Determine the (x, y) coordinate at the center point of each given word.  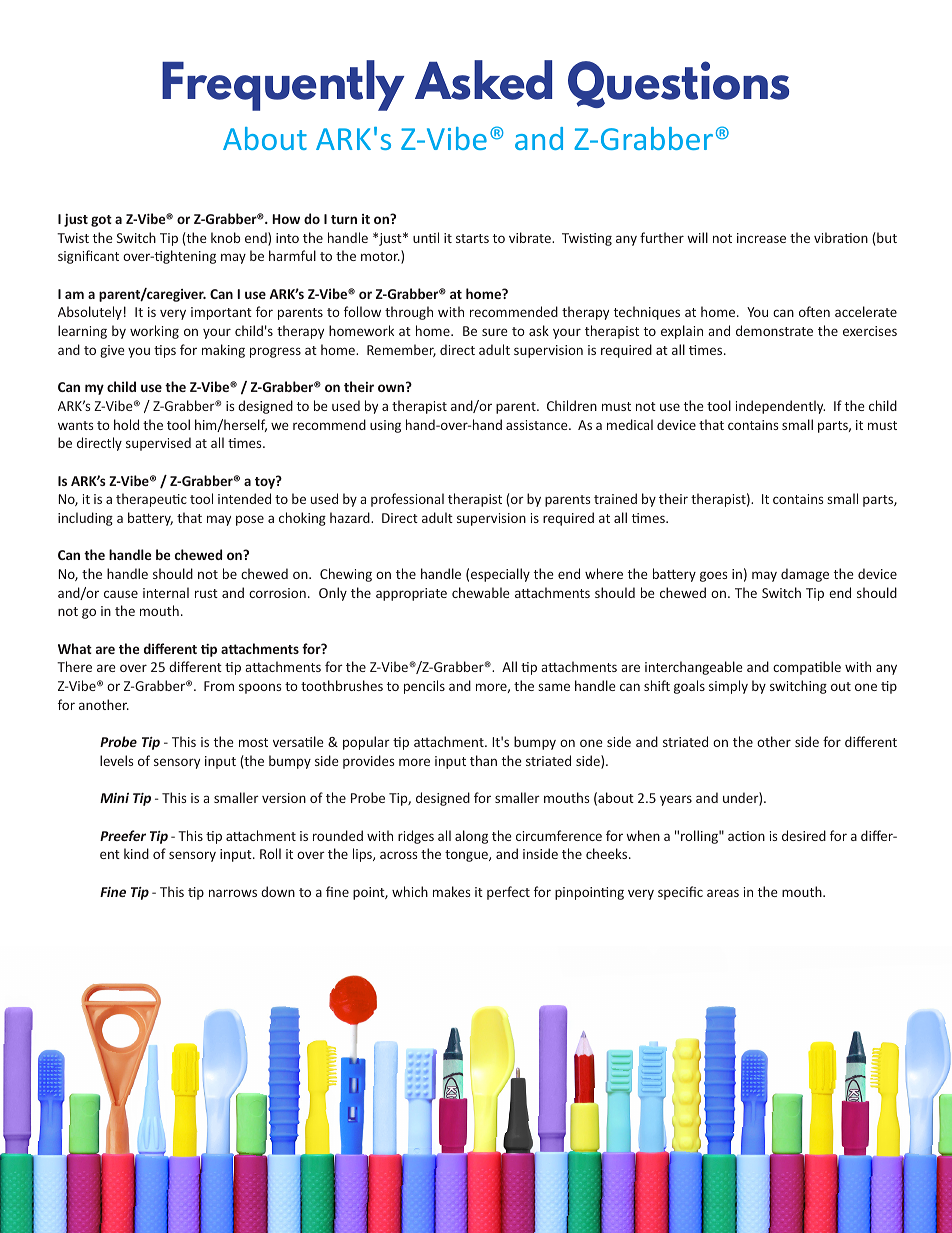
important (221, 313)
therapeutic (151, 500)
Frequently (283, 85)
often (814, 311)
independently (780, 407)
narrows (233, 893)
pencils (424, 687)
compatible (807, 668)
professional (407, 500)
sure (495, 332)
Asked (483, 80)
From (219, 686)
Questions (678, 84)
